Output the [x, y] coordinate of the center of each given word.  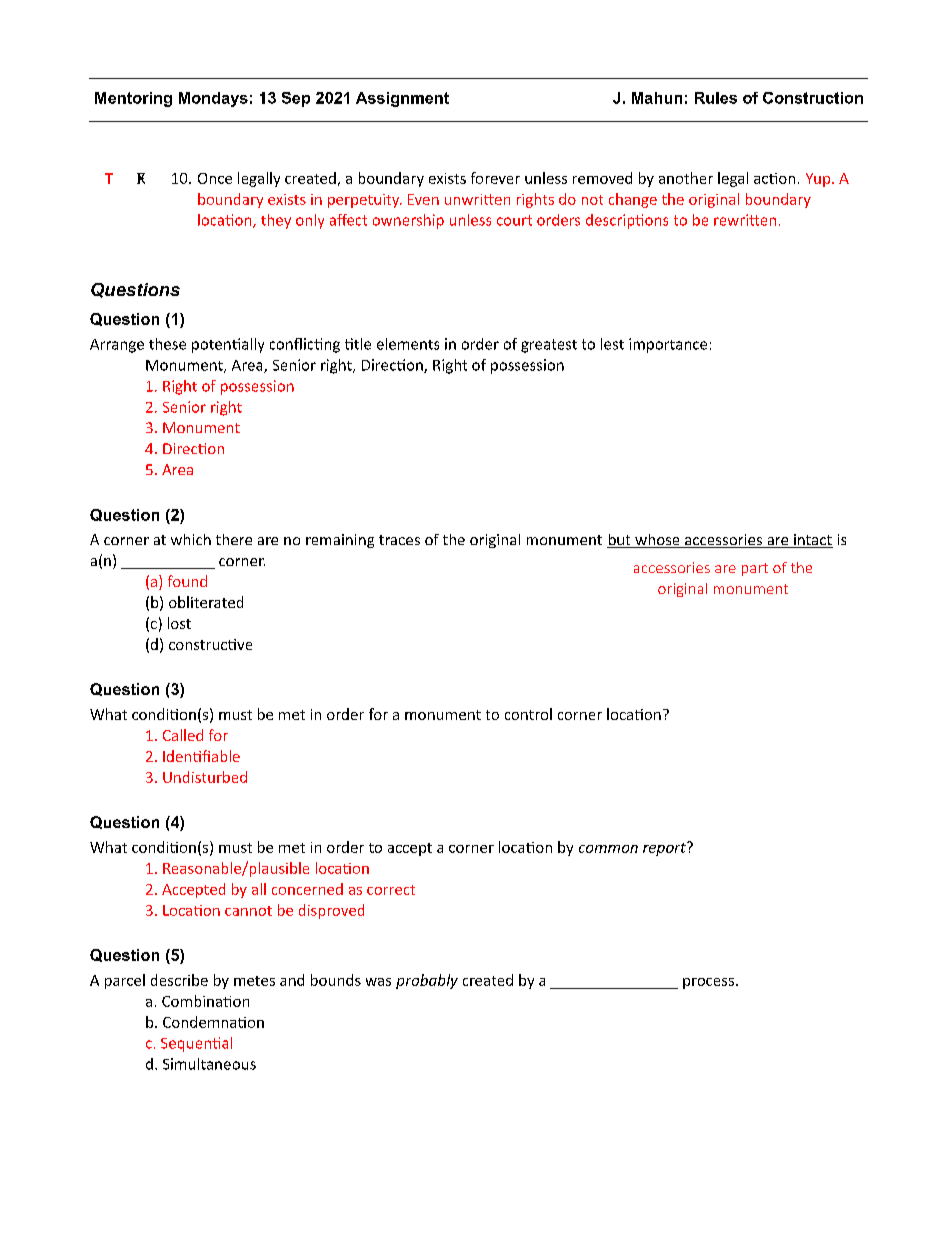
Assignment [402, 99]
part [755, 569]
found [187, 581]
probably [427, 981]
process [708, 983]
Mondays [213, 99]
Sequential [196, 1044]
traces [399, 540]
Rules [716, 98]
